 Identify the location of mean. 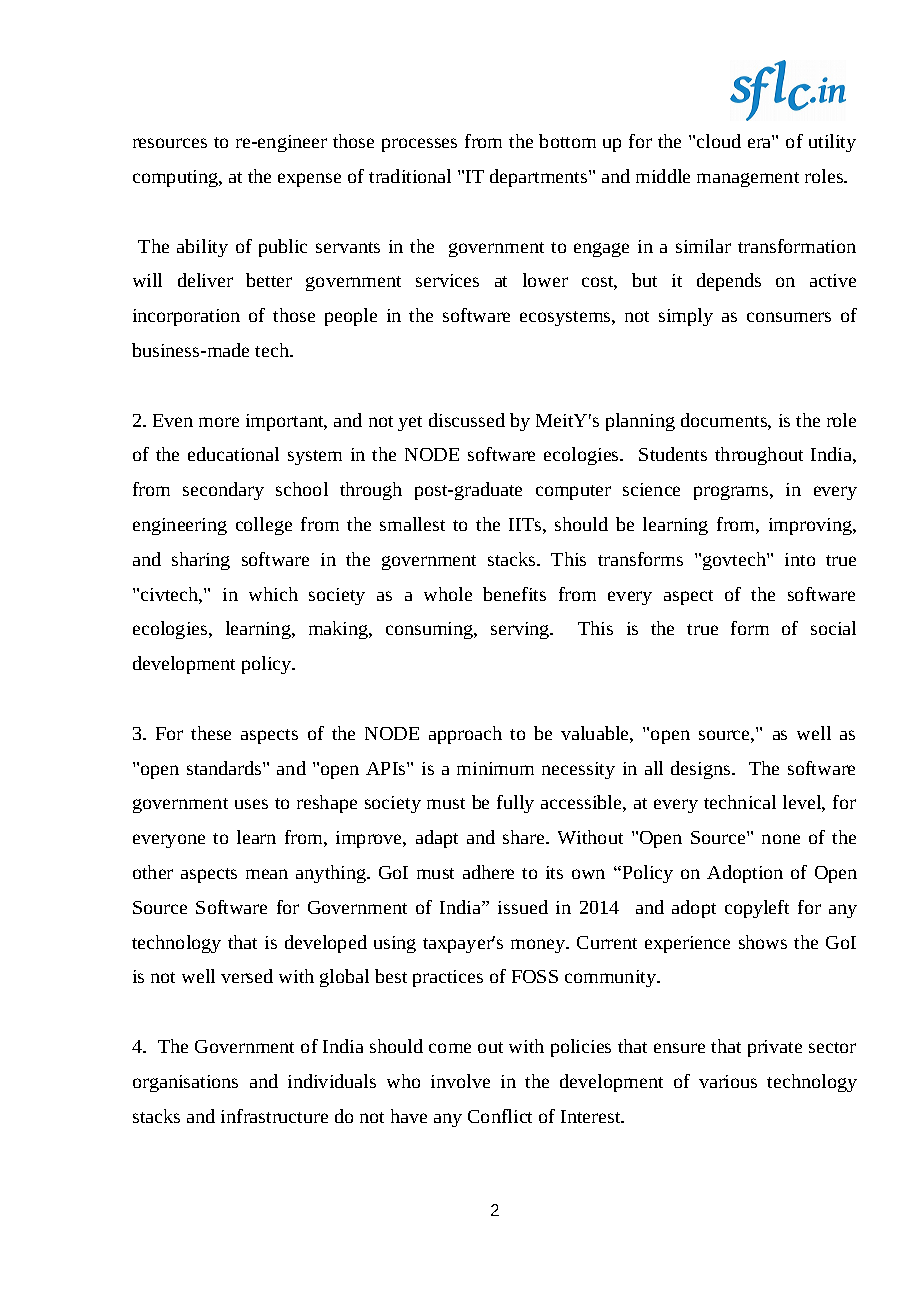
(267, 874).
